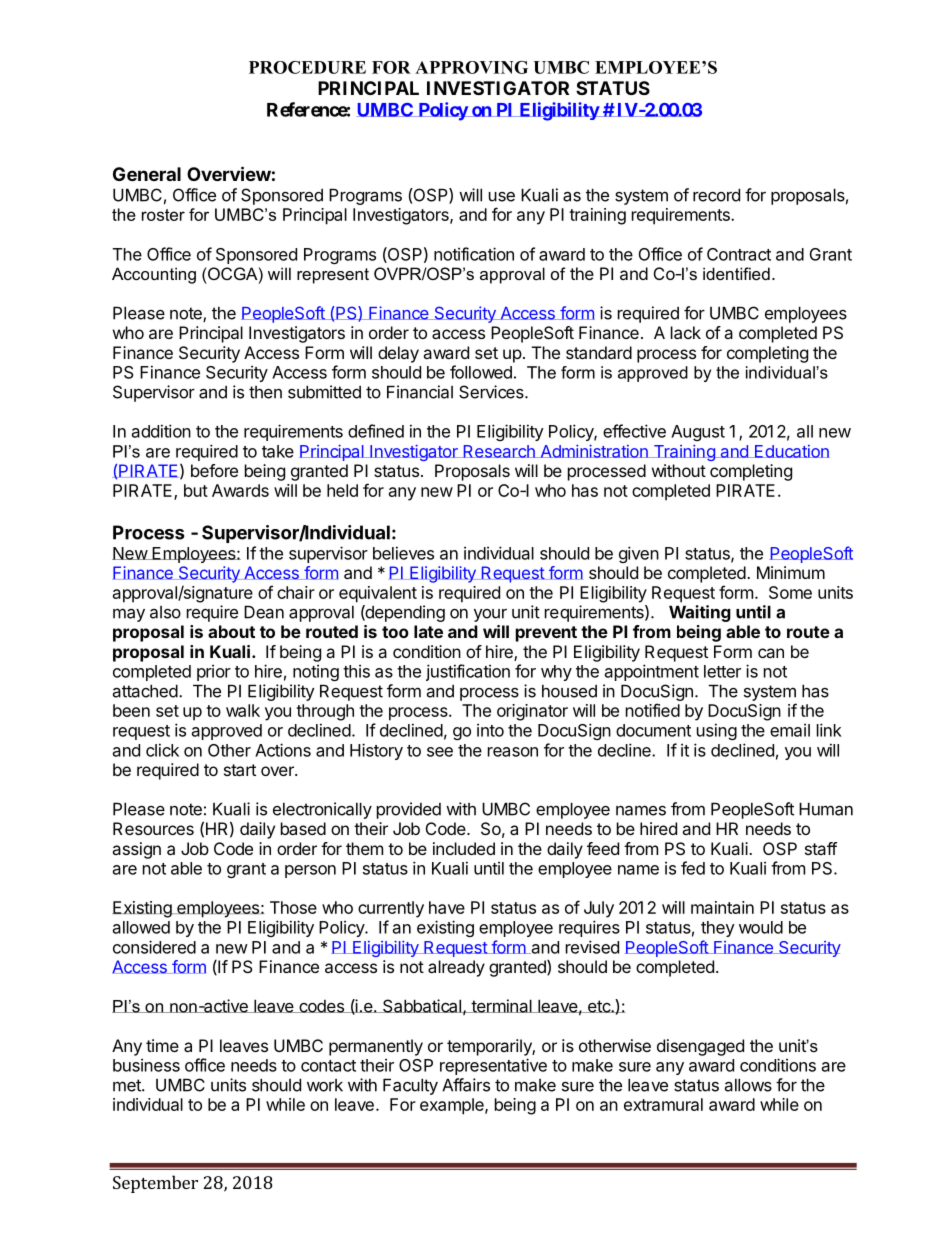 The height and width of the page is (1233, 952). Describe the element at coordinates (490, 615) in the page. I see `your` at that location.
